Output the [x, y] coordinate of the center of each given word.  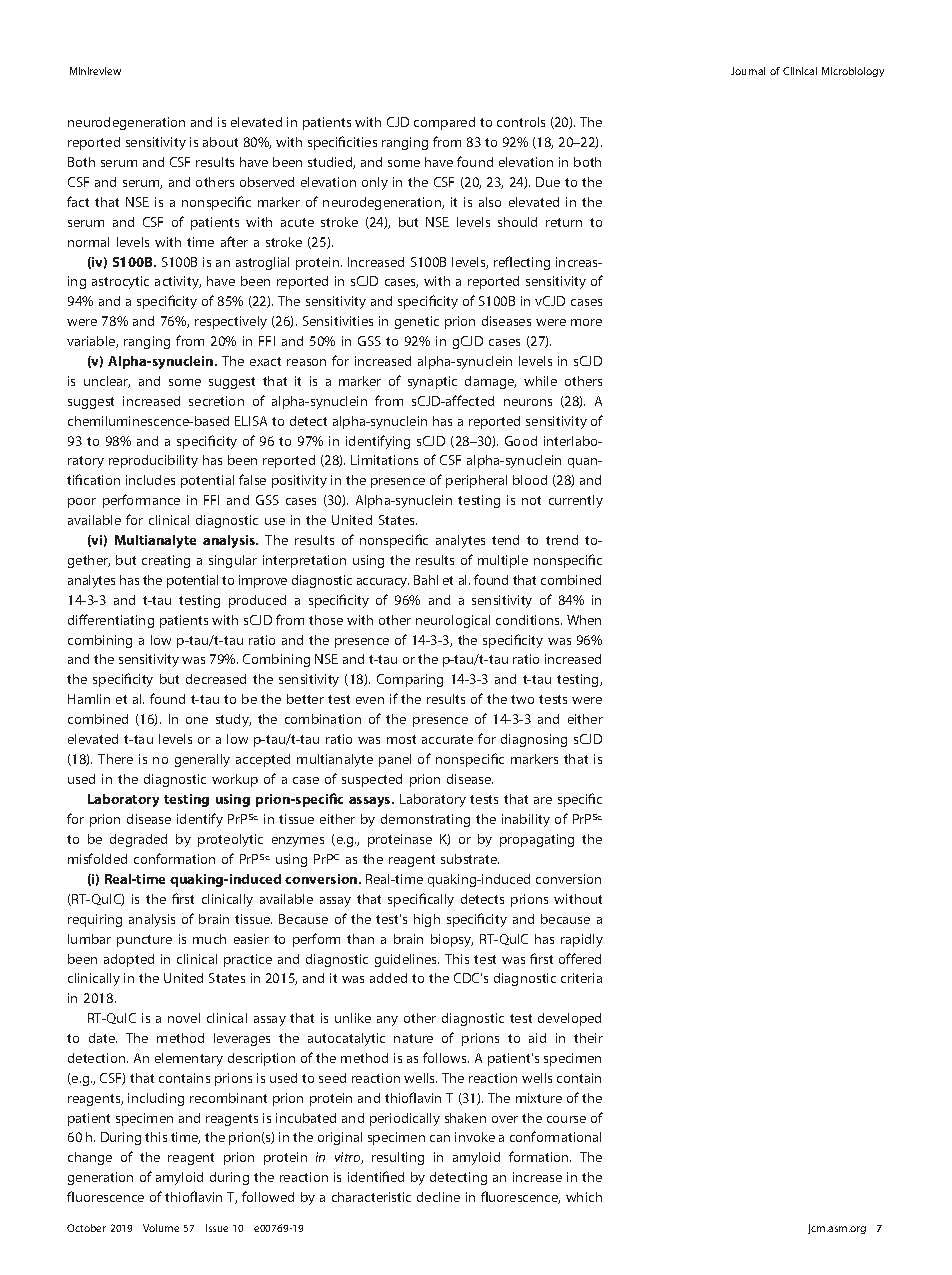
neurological [453, 621]
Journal [748, 71]
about [220, 142]
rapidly [582, 940]
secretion [216, 401]
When [584, 620]
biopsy [452, 940]
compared [444, 123]
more [586, 322]
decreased [216, 679]
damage [490, 382]
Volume [161, 1228]
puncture [144, 941]
